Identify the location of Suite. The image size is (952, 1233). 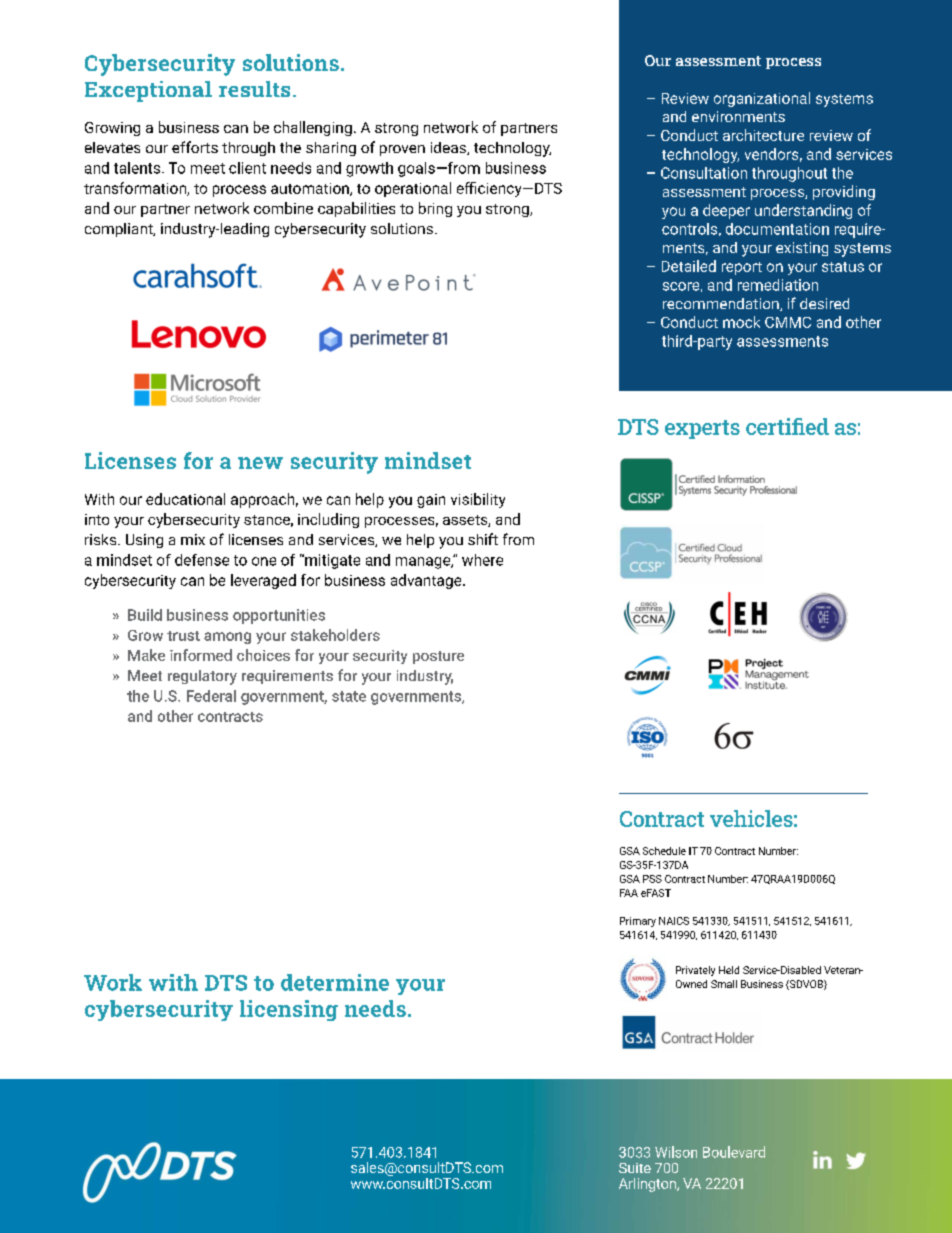
(635, 1168).
